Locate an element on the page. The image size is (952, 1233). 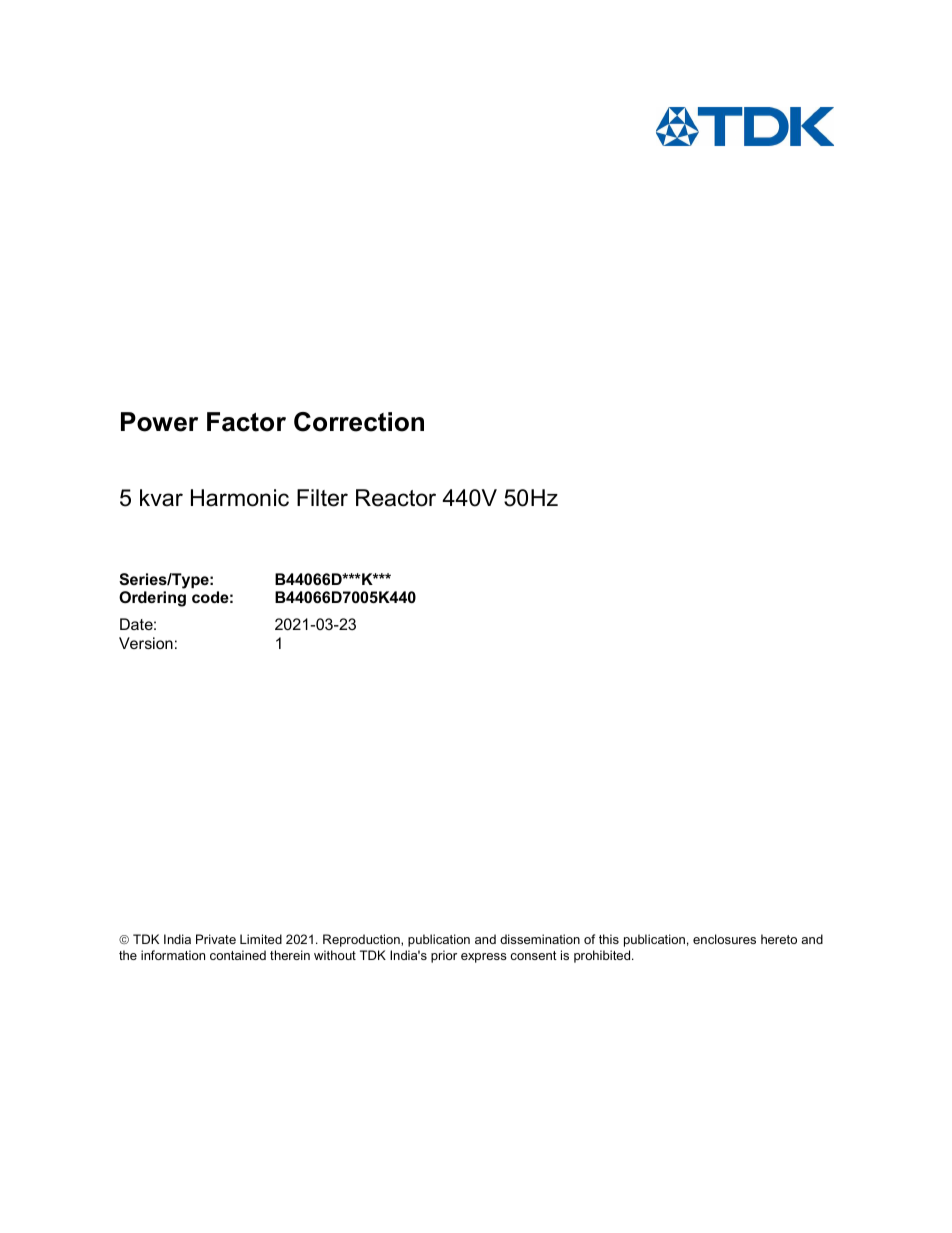
therein is located at coordinates (290, 955).
